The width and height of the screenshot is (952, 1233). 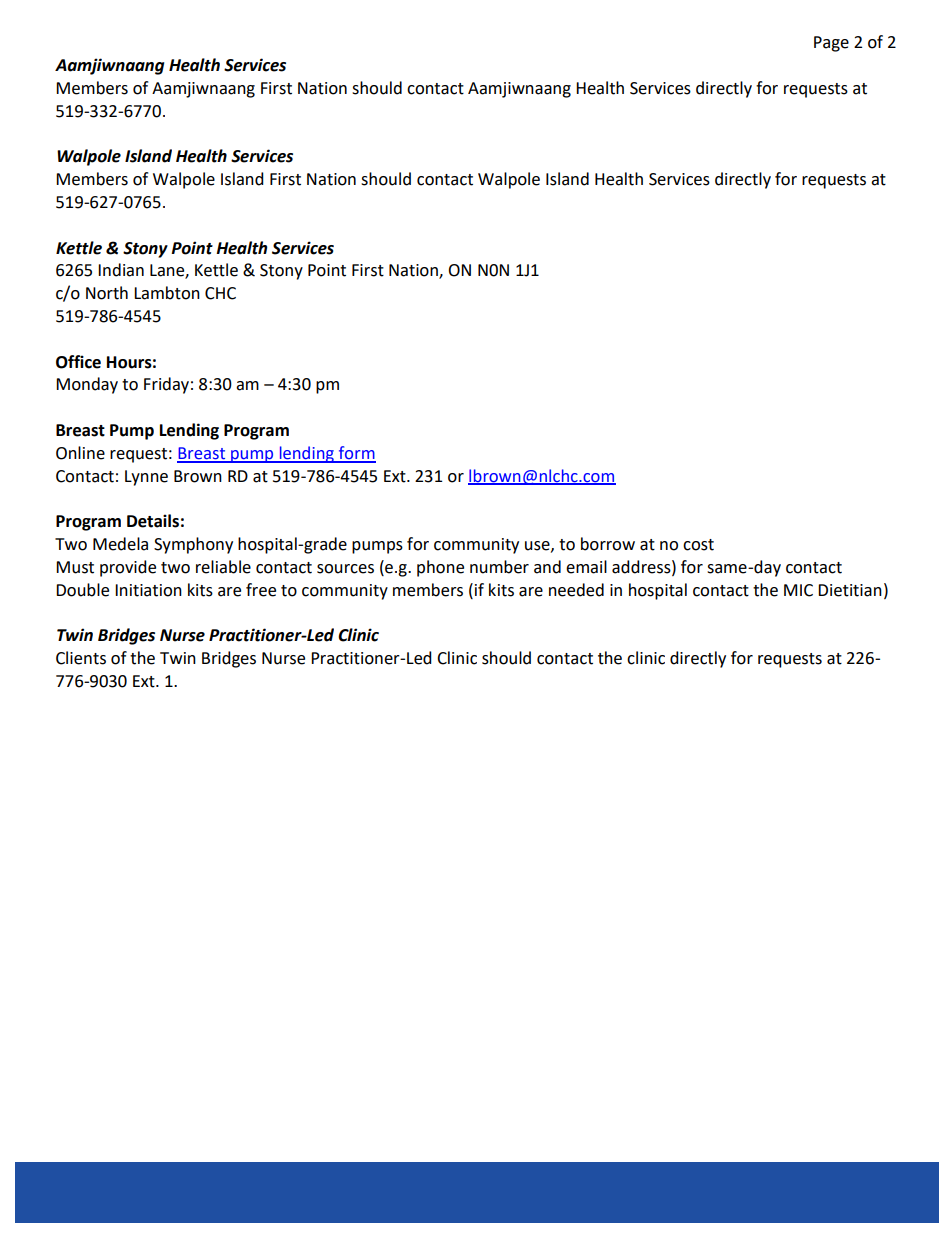 What do you see at coordinates (81, 658) in the screenshot?
I see `Clients` at bounding box center [81, 658].
